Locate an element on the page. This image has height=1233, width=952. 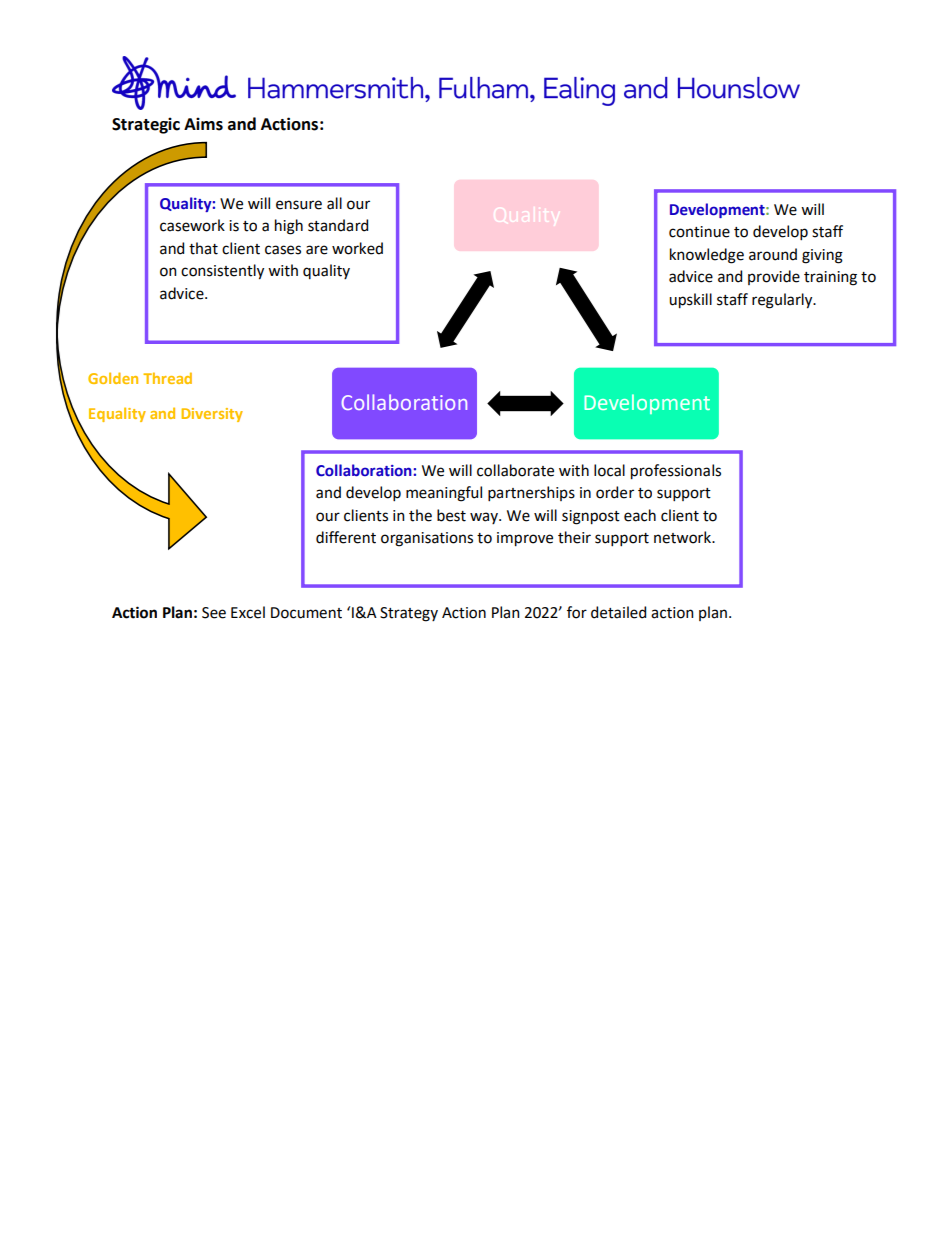
different is located at coordinates (346, 537).
